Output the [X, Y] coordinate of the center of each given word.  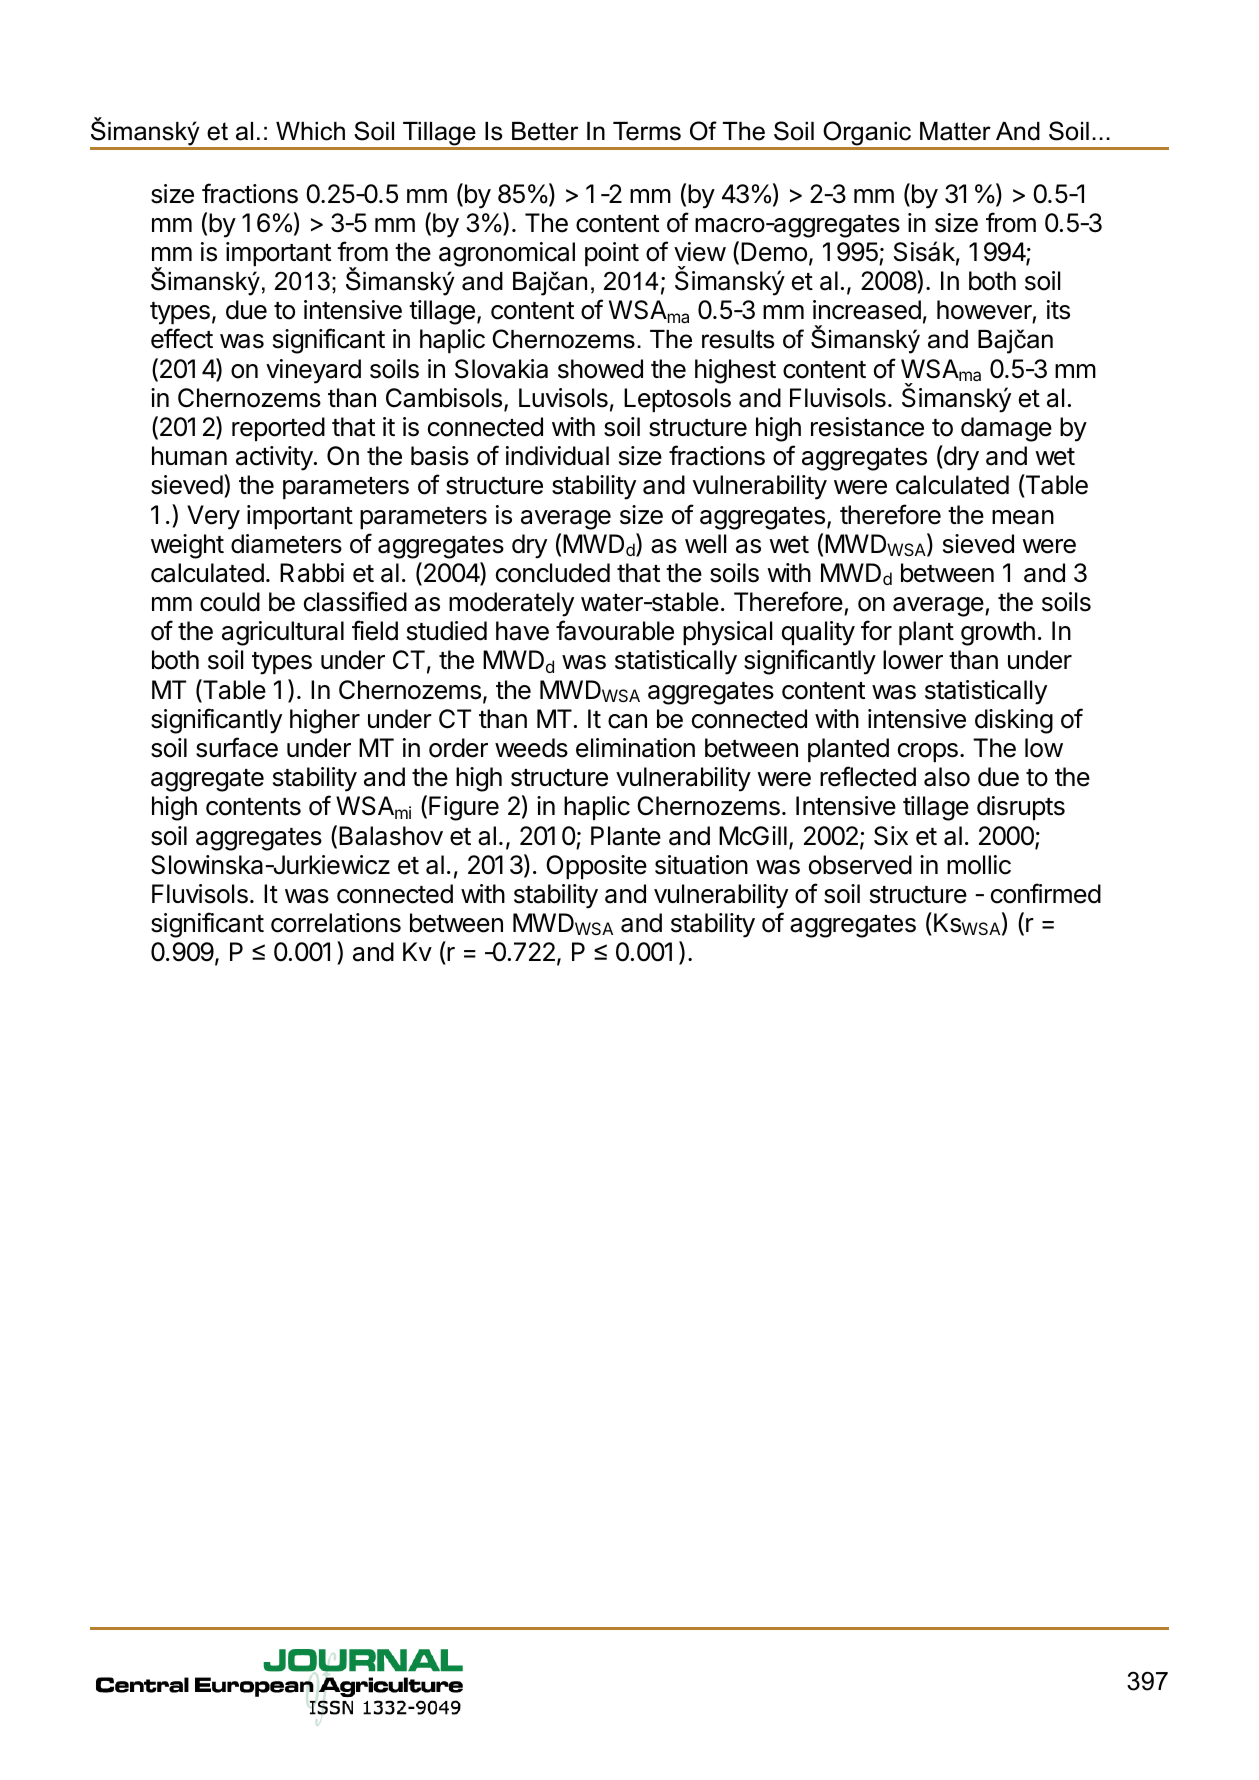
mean [1023, 517]
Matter [955, 131]
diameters [286, 544]
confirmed [1046, 893]
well [705, 544]
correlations [336, 923]
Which [310, 131]
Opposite [596, 867]
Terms [647, 131]
